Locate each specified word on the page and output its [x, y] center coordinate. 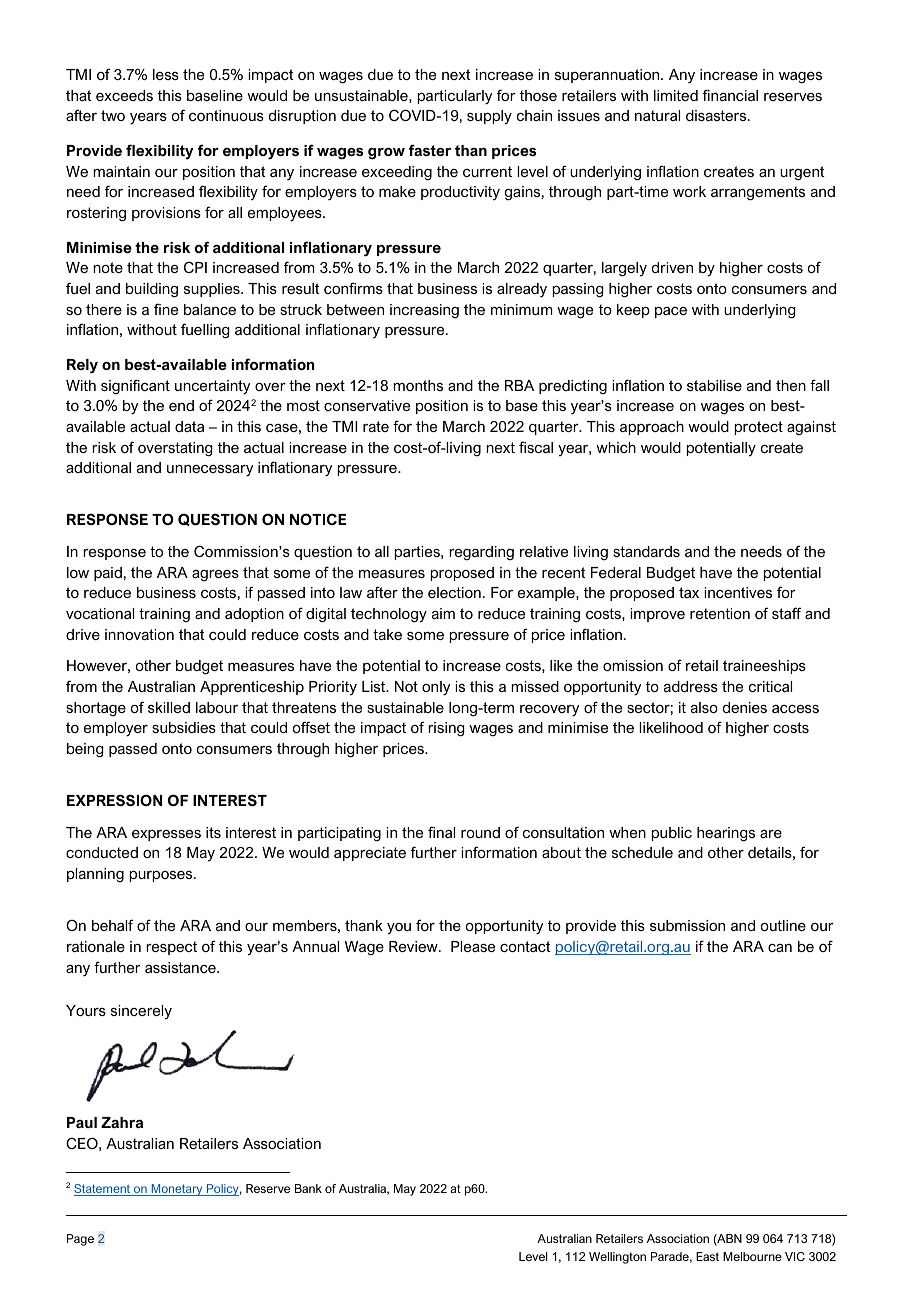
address [691, 686]
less [166, 74]
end [181, 405]
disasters [717, 115]
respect [171, 948]
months [418, 385]
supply [489, 117]
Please [473, 946]
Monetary [177, 1190]
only [436, 688]
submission [687, 925]
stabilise [714, 385]
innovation [139, 634]
